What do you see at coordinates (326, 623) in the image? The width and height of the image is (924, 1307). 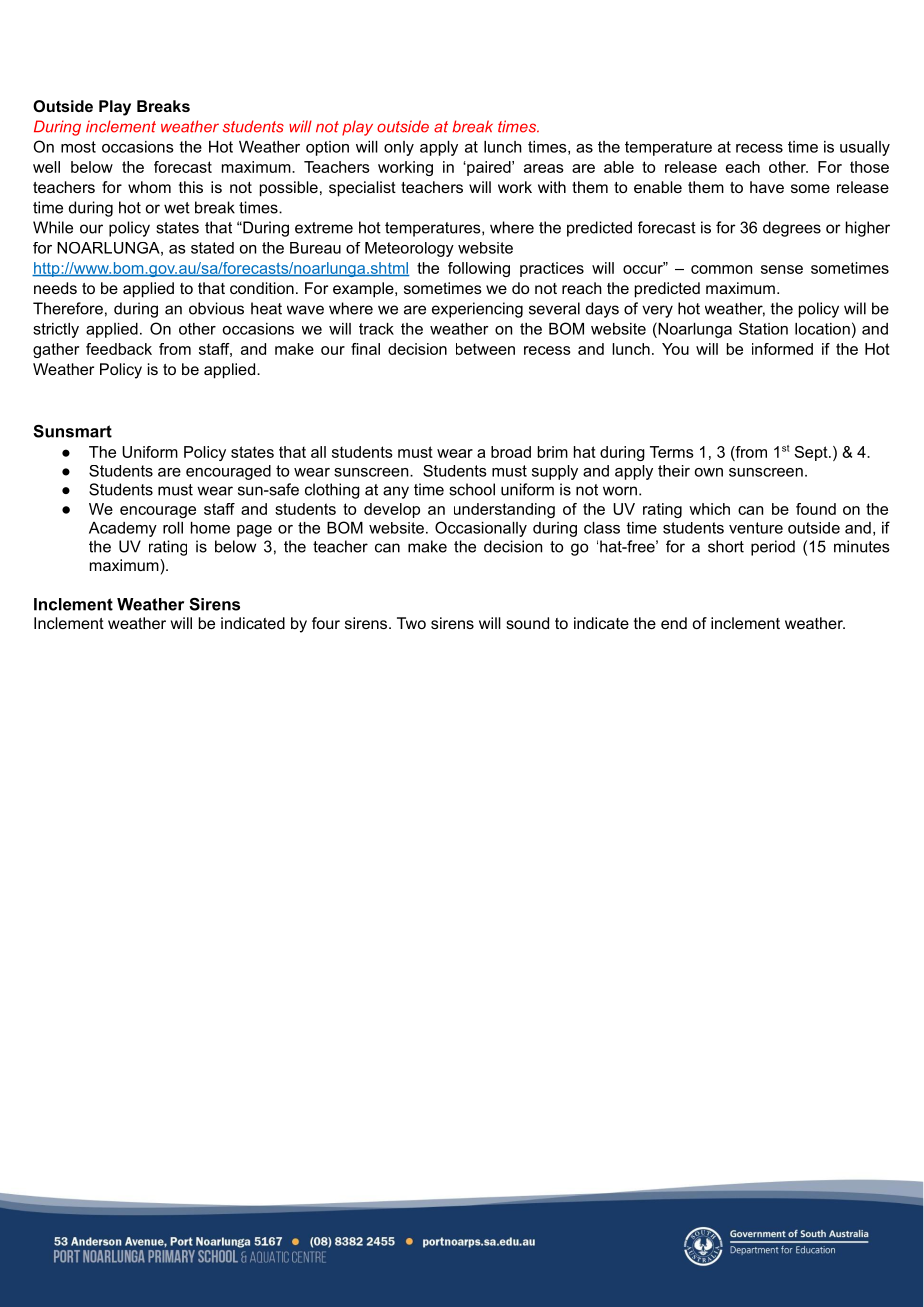 I see `four` at bounding box center [326, 623].
